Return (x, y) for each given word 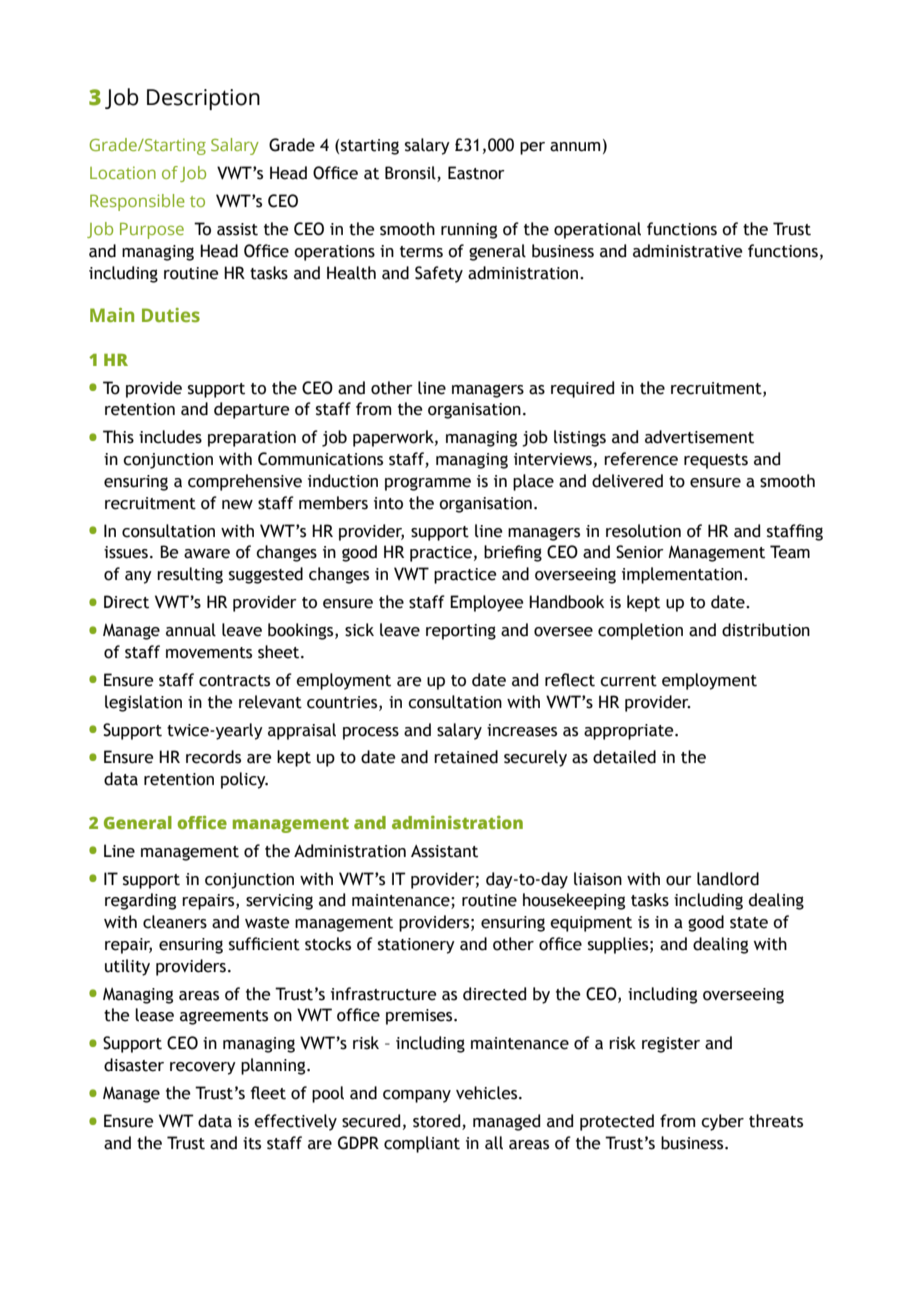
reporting (461, 632)
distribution (766, 630)
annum (575, 147)
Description (203, 99)
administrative (688, 251)
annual (191, 630)
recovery (203, 1068)
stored (438, 1122)
